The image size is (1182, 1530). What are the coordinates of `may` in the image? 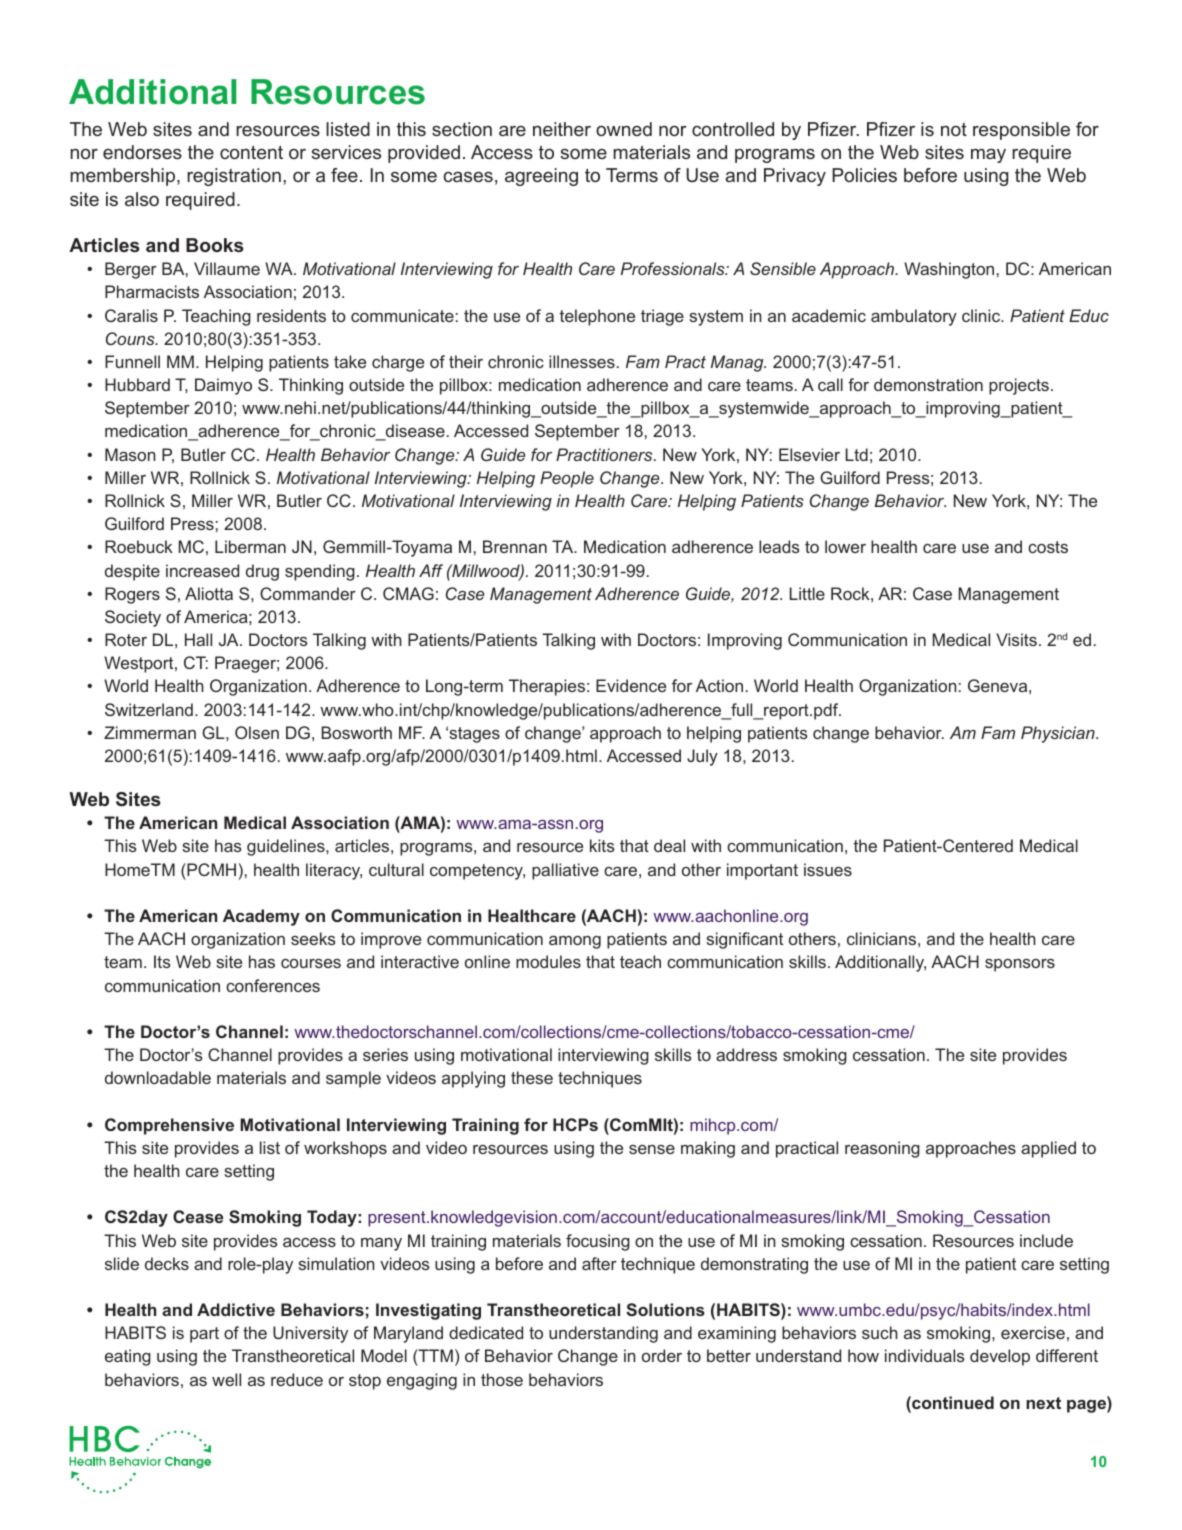 It's located at (988, 155).
